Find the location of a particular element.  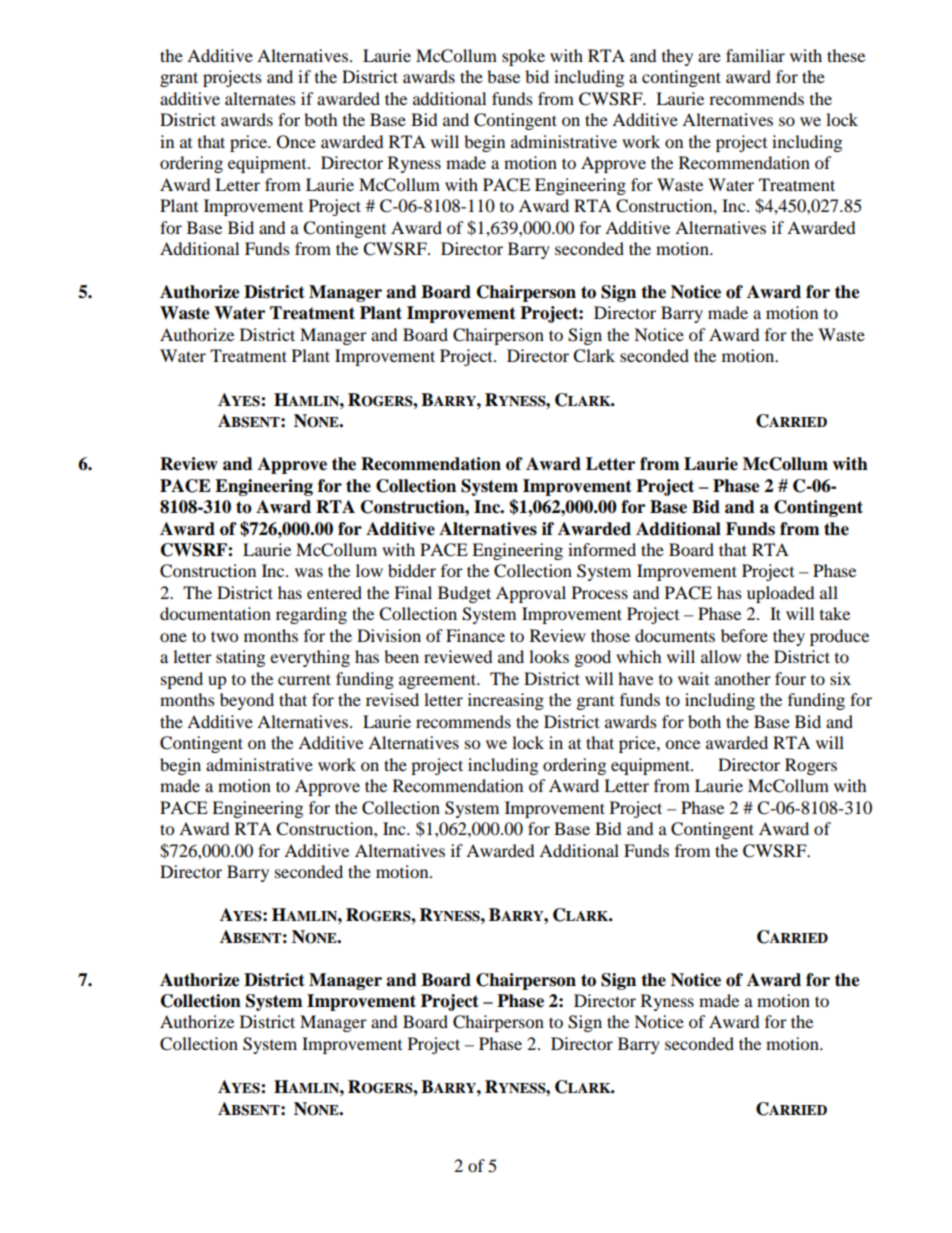

entered is located at coordinates (334, 592).
